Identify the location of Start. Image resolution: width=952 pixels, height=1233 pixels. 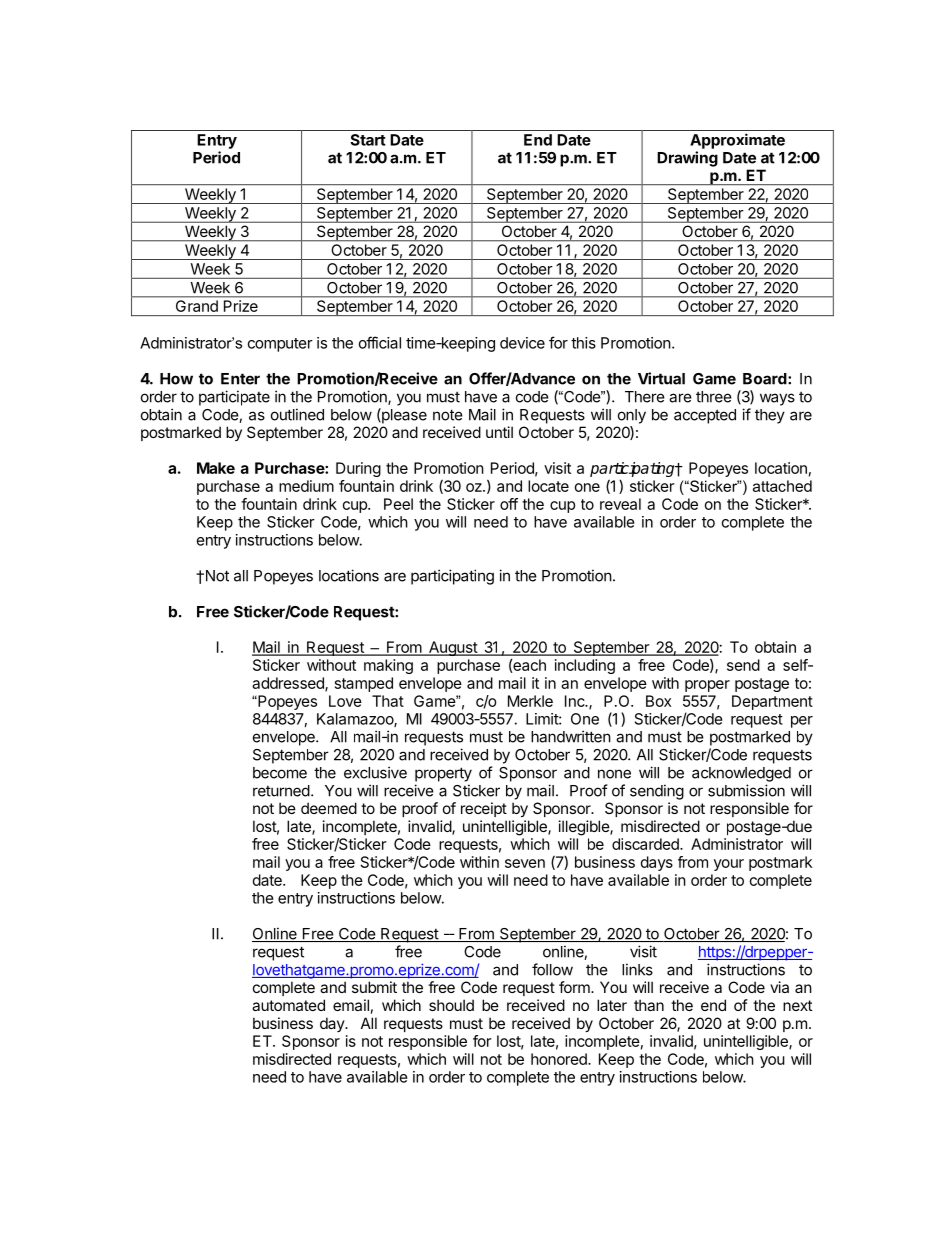
(368, 140).
